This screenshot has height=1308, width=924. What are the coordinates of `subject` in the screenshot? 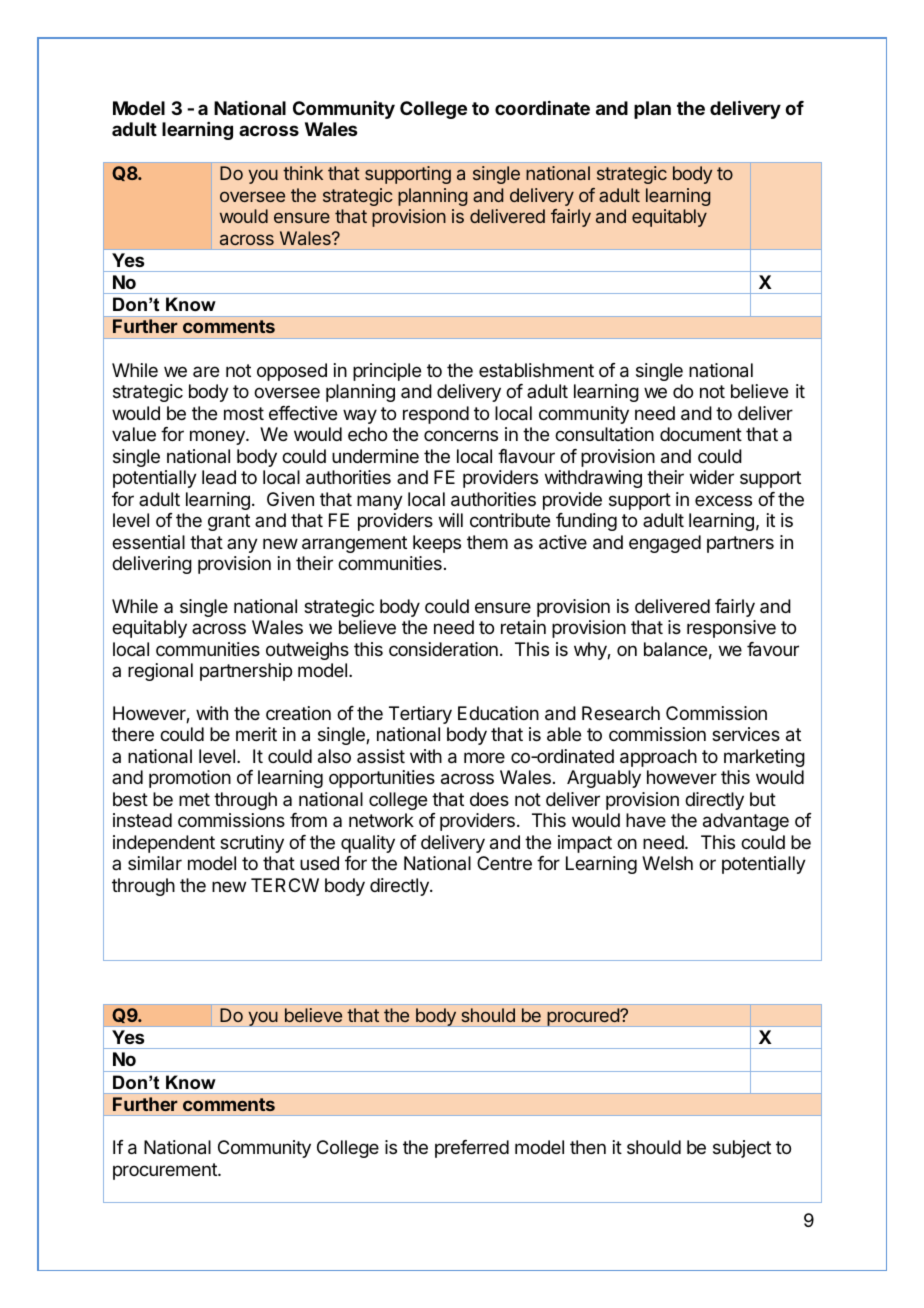 It's located at (742, 1149).
